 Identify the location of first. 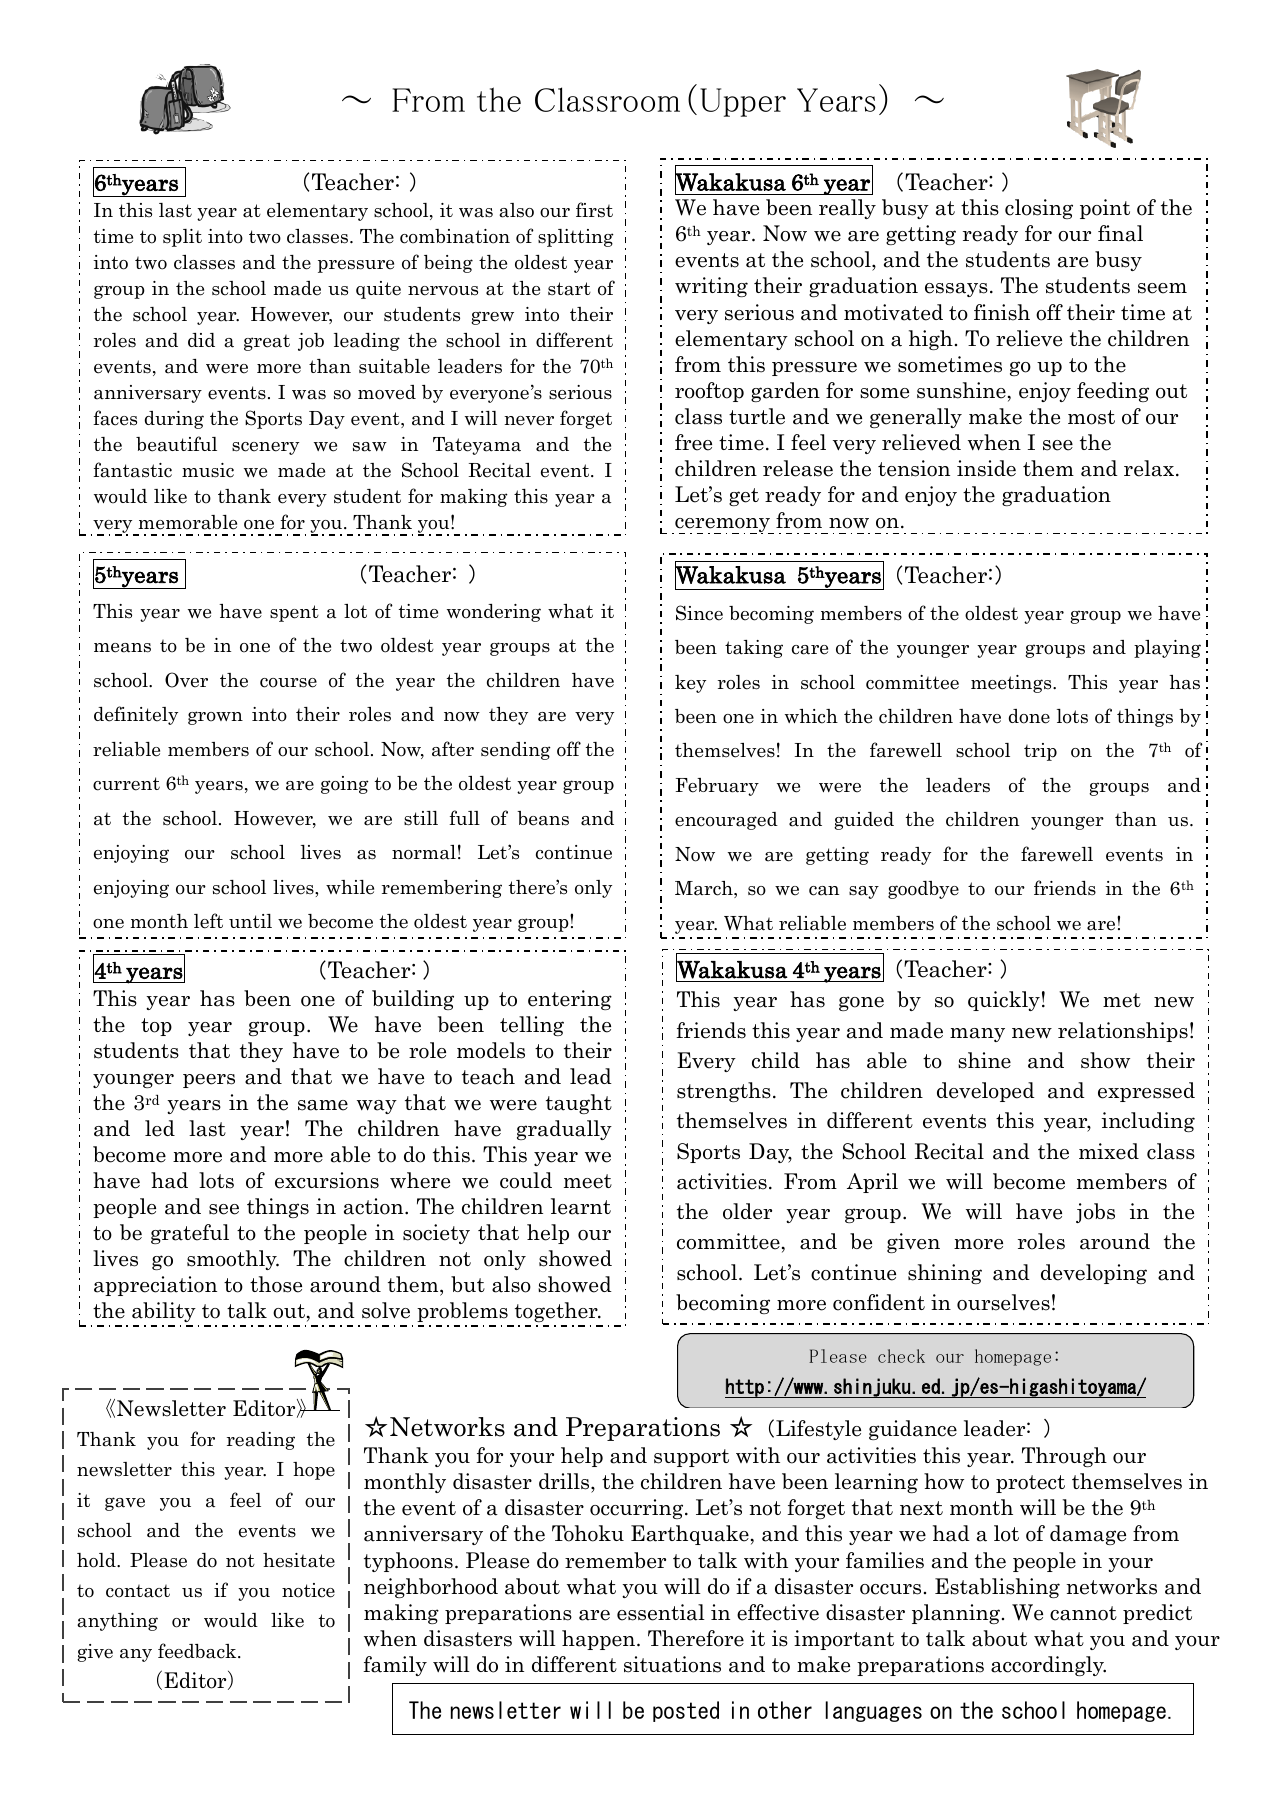
(594, 210).
